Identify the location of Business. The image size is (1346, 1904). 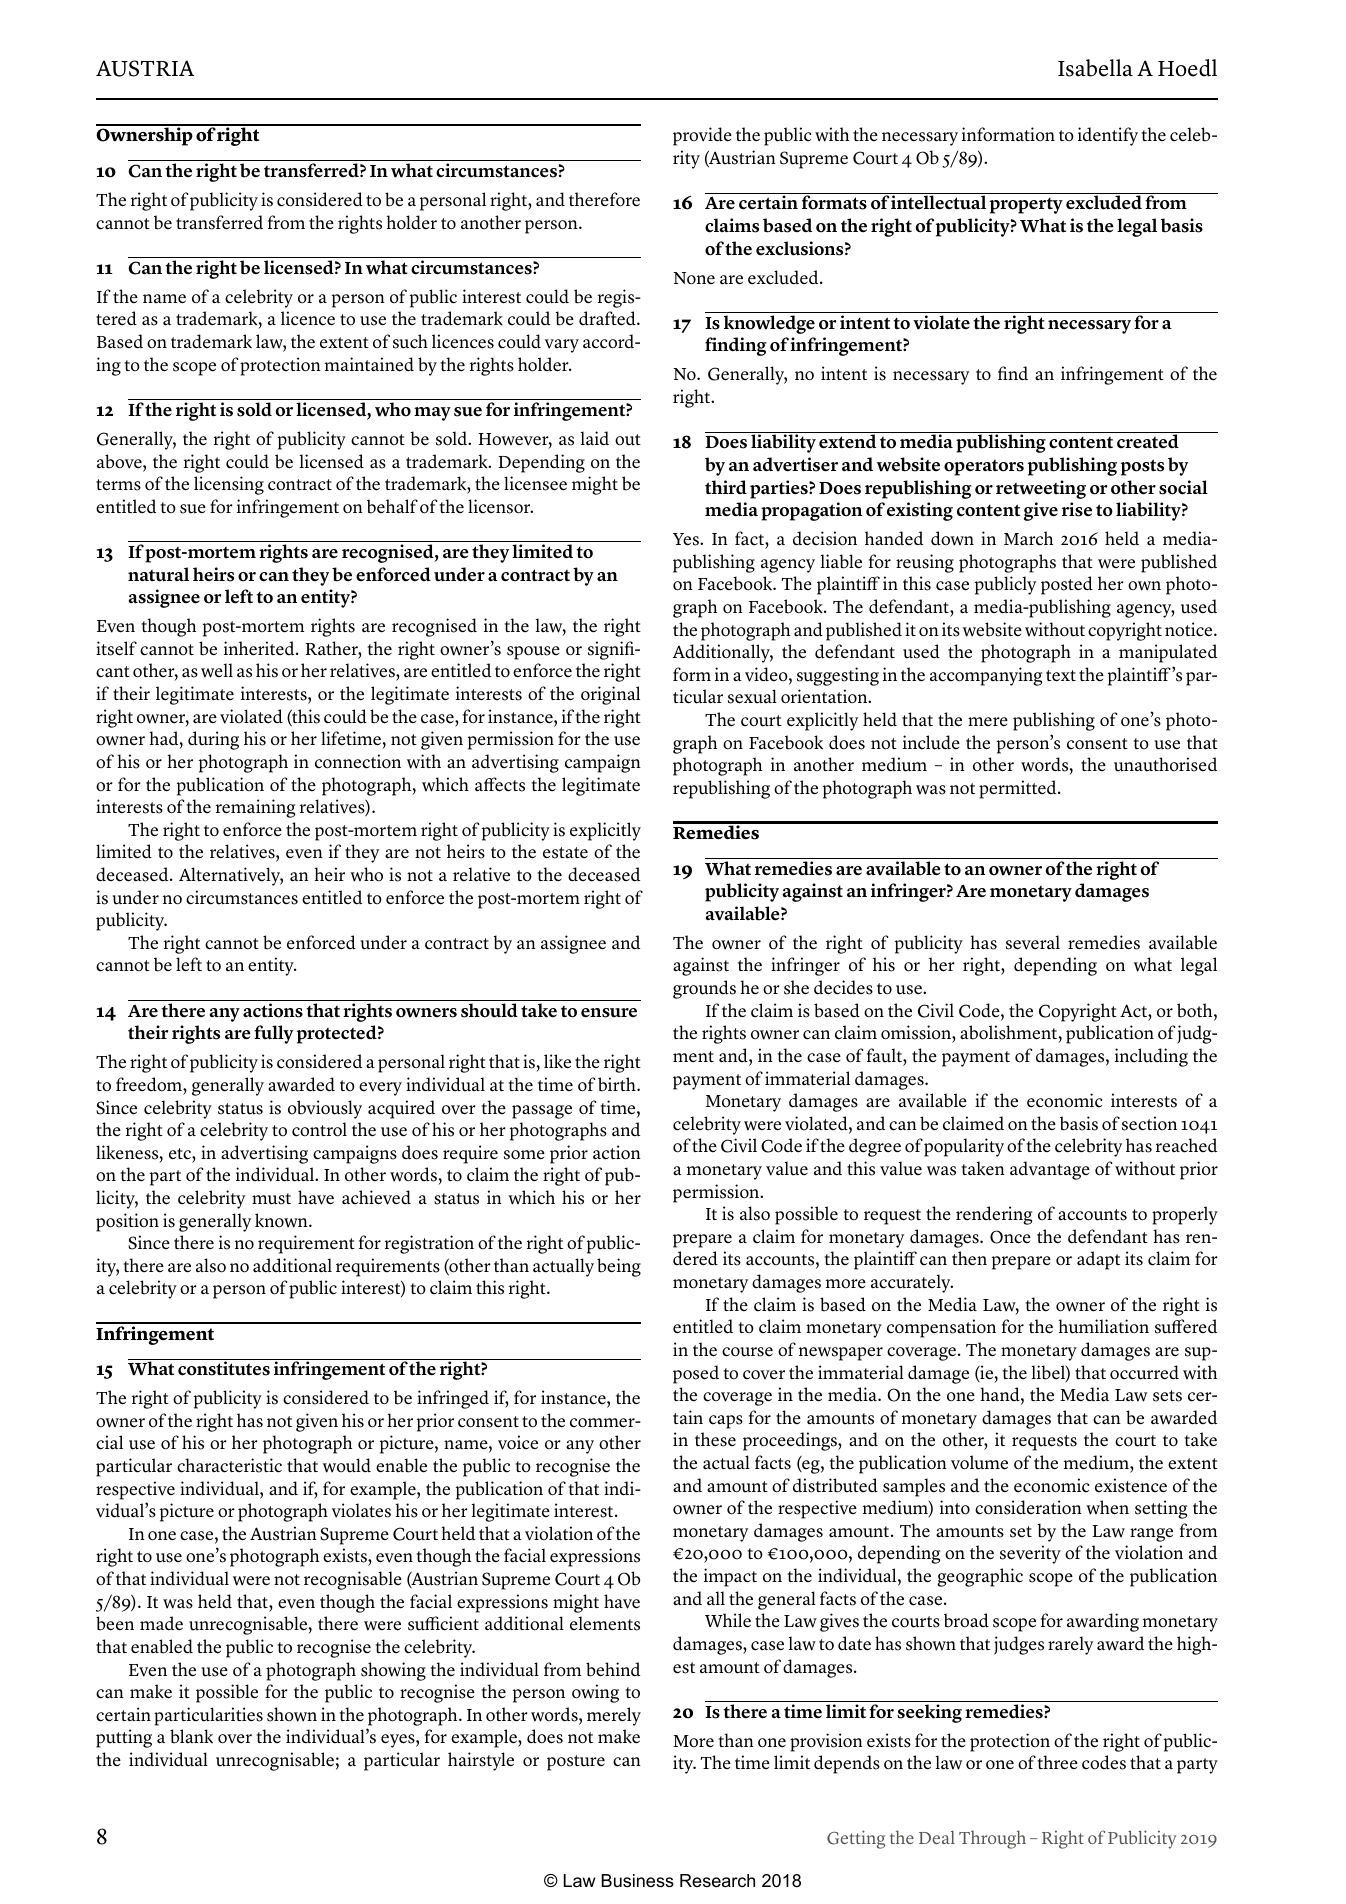
(638, 1881).
